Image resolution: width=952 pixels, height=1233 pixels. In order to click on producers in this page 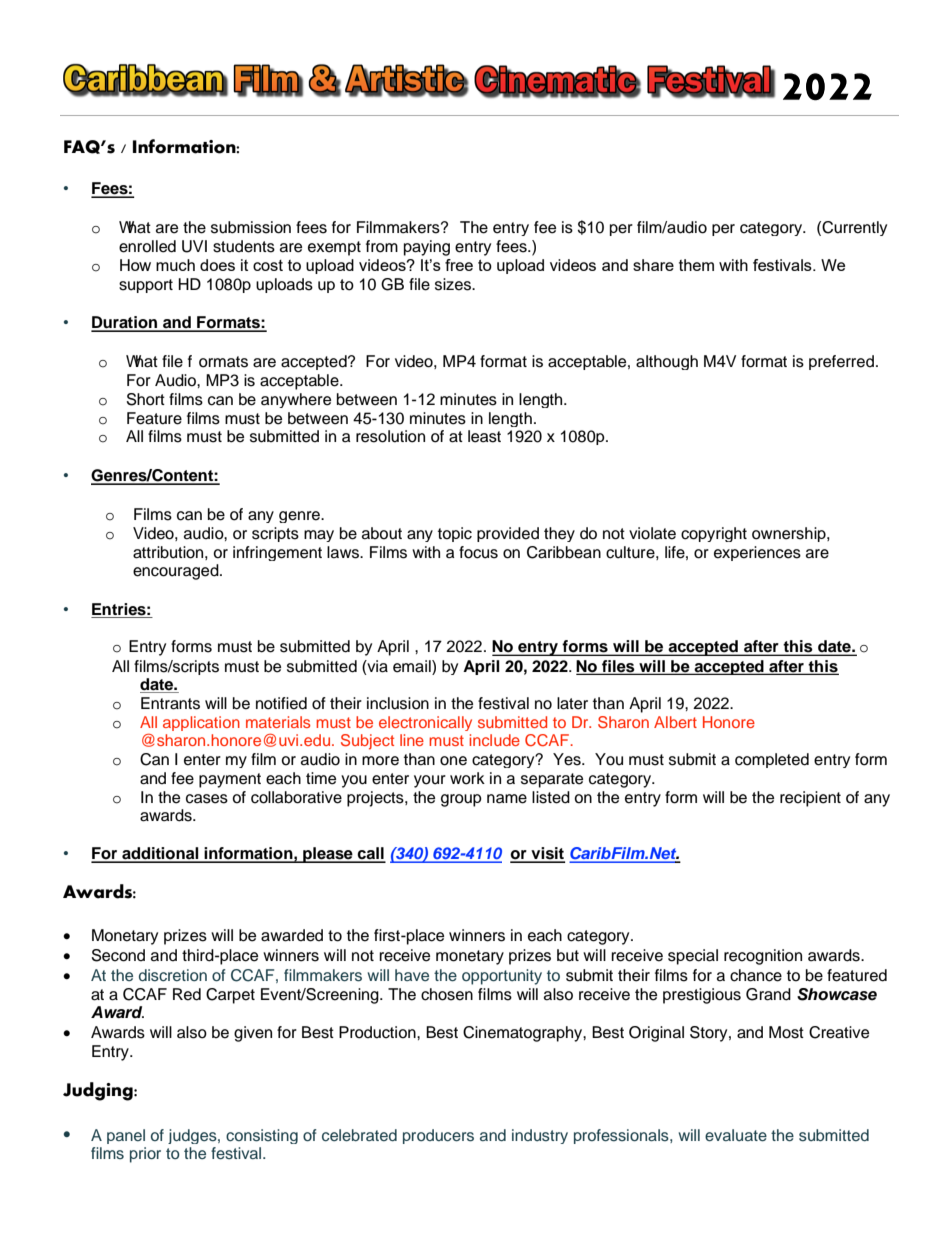, I will do `click(438, 1136)`.
